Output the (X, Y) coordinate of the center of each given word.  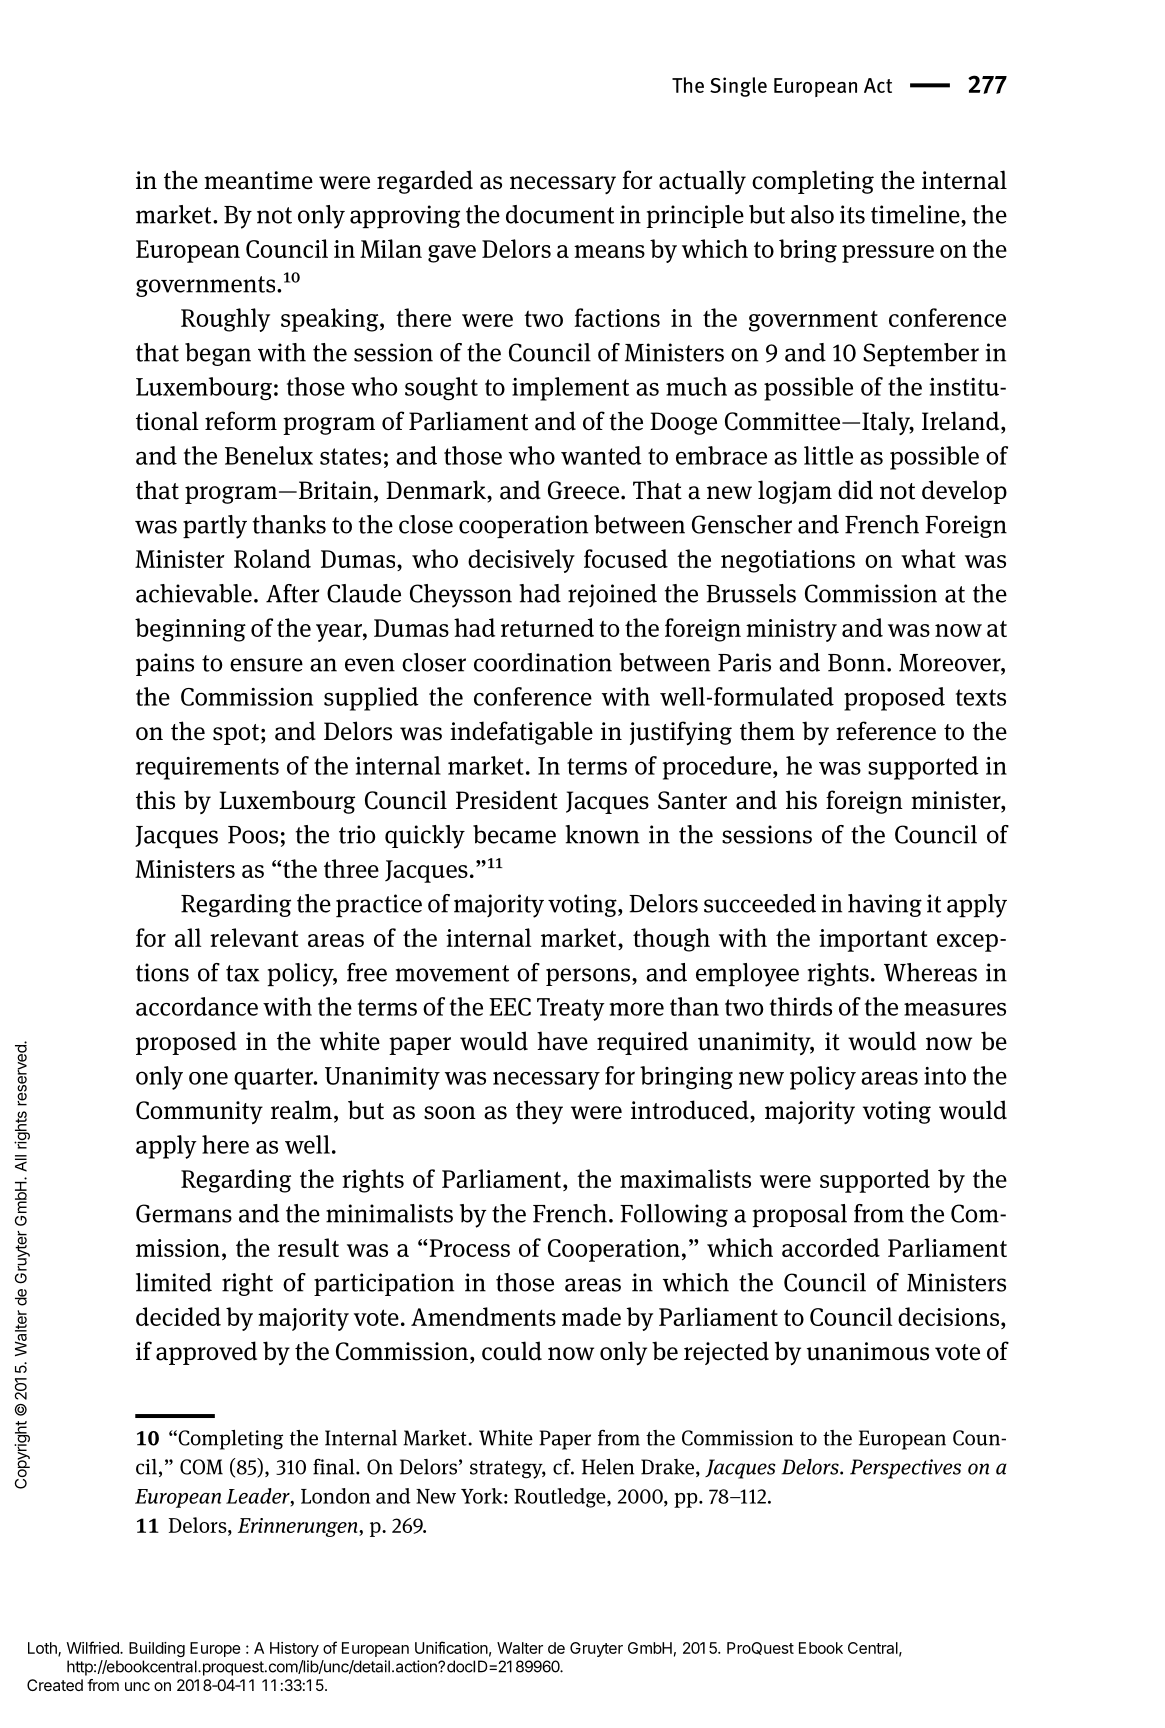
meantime (258, 180)
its (852, 214)
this (155, 800)
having (885, 905)
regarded (425, 182)
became (514, 834)
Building (157, 1649)
